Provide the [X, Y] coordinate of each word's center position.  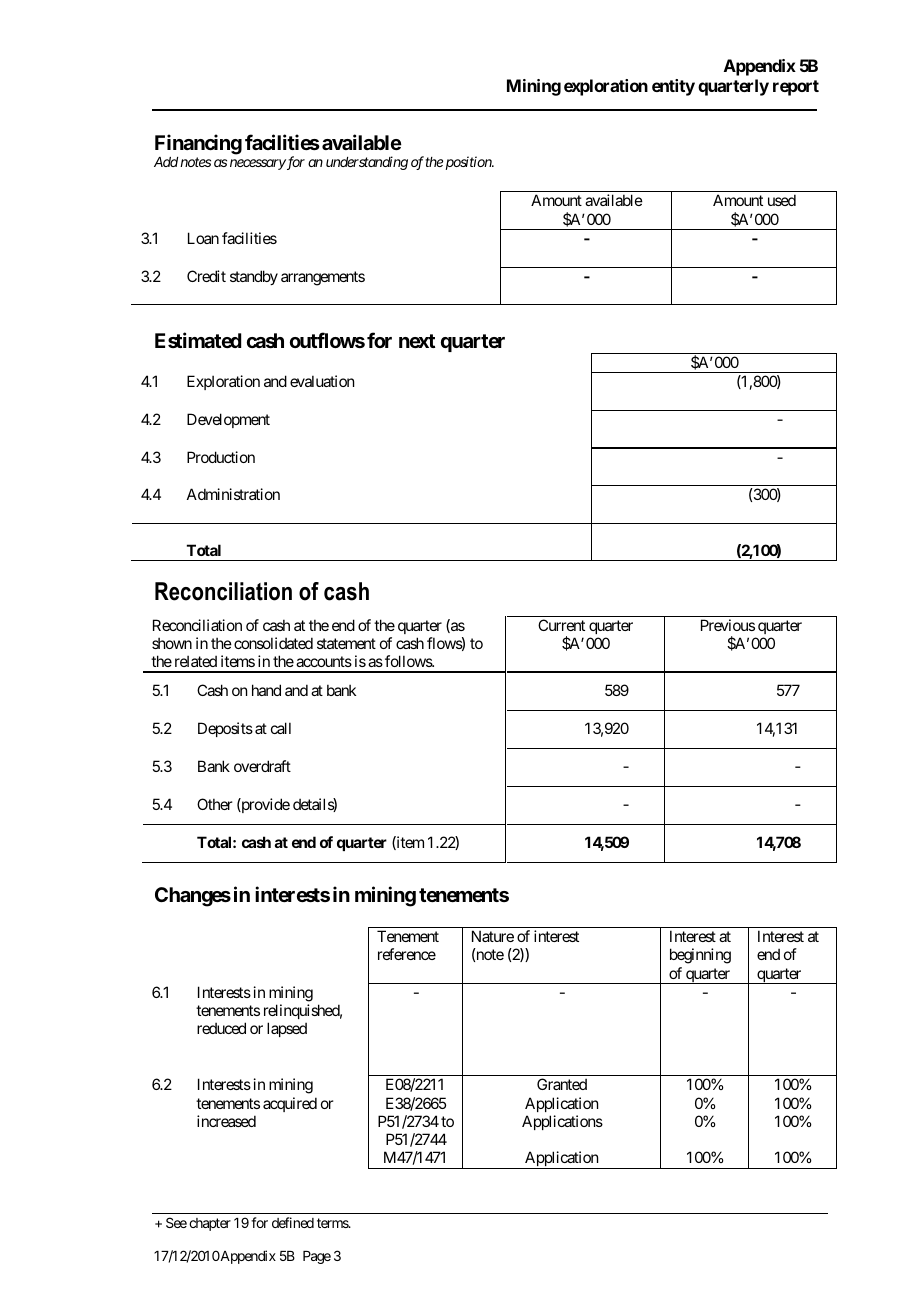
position [469, 163]
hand [266, 690]
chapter [210, 1224]
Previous [728, 625]
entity [673, 87]
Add [166, 162]
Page [317, 1257]
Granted [562, 1084]
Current [561, 625]
